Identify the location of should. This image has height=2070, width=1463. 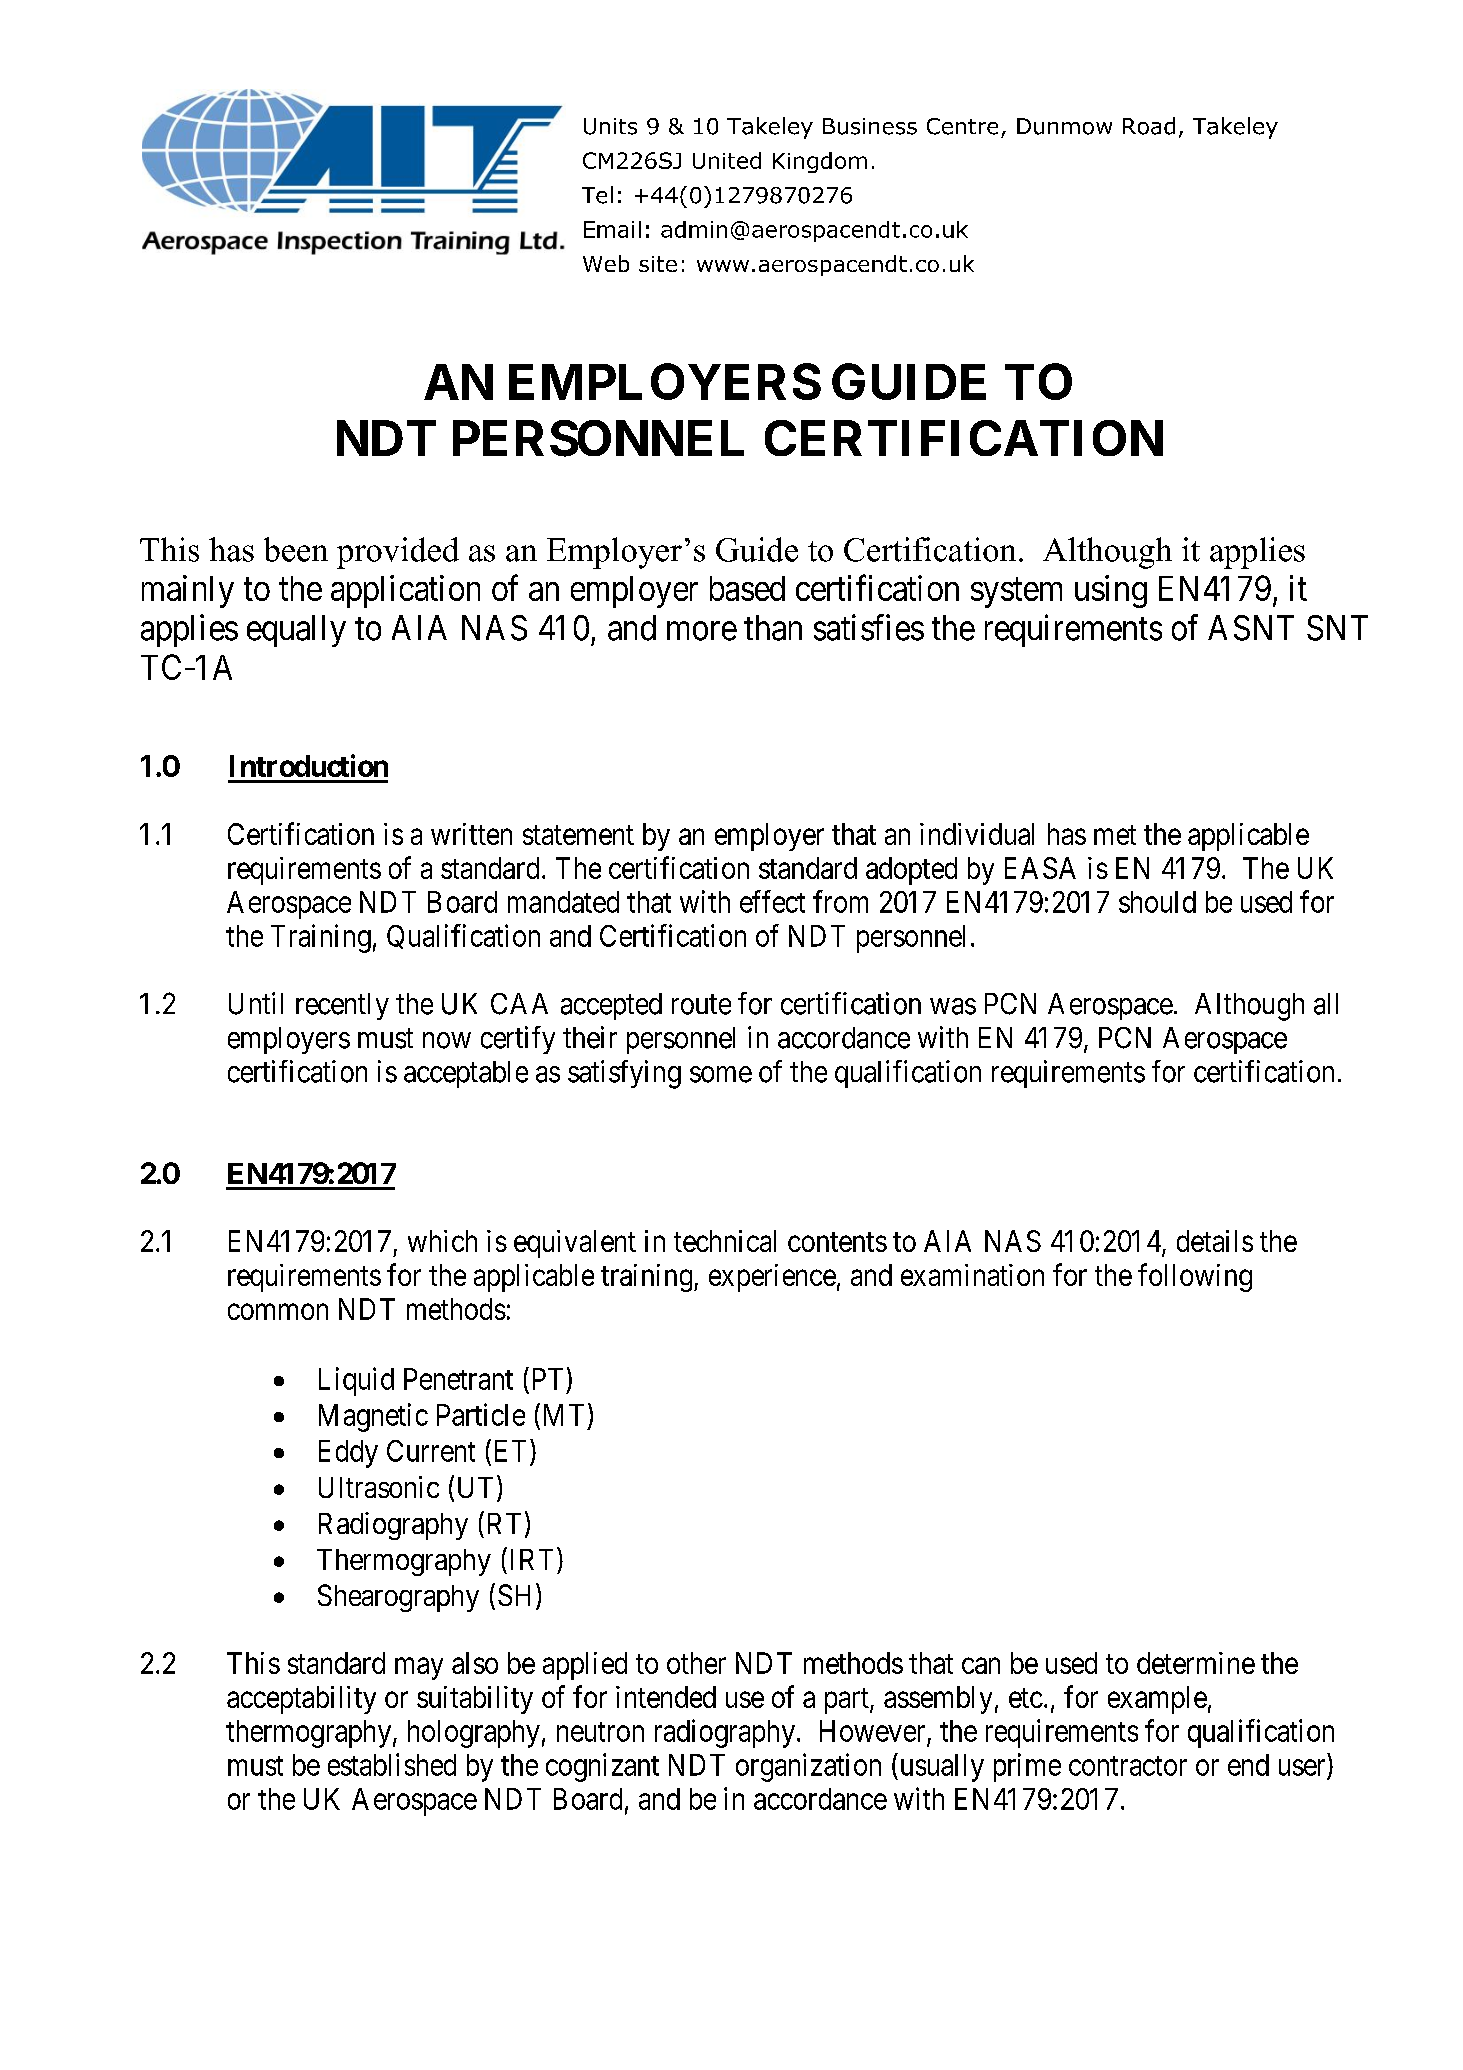
(1157, 902).
